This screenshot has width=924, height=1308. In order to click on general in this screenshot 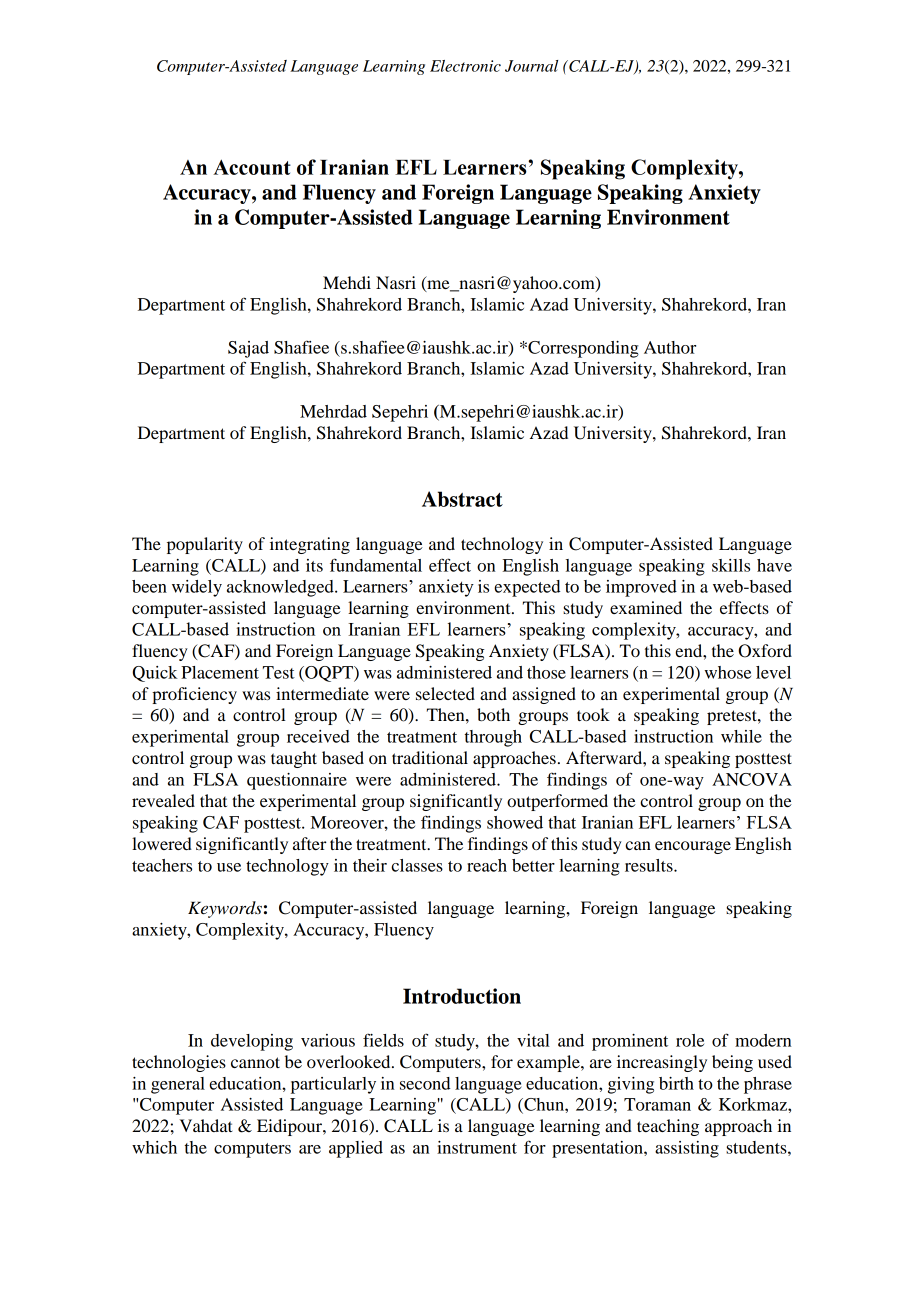, I will do `click(178, 1085)`.
